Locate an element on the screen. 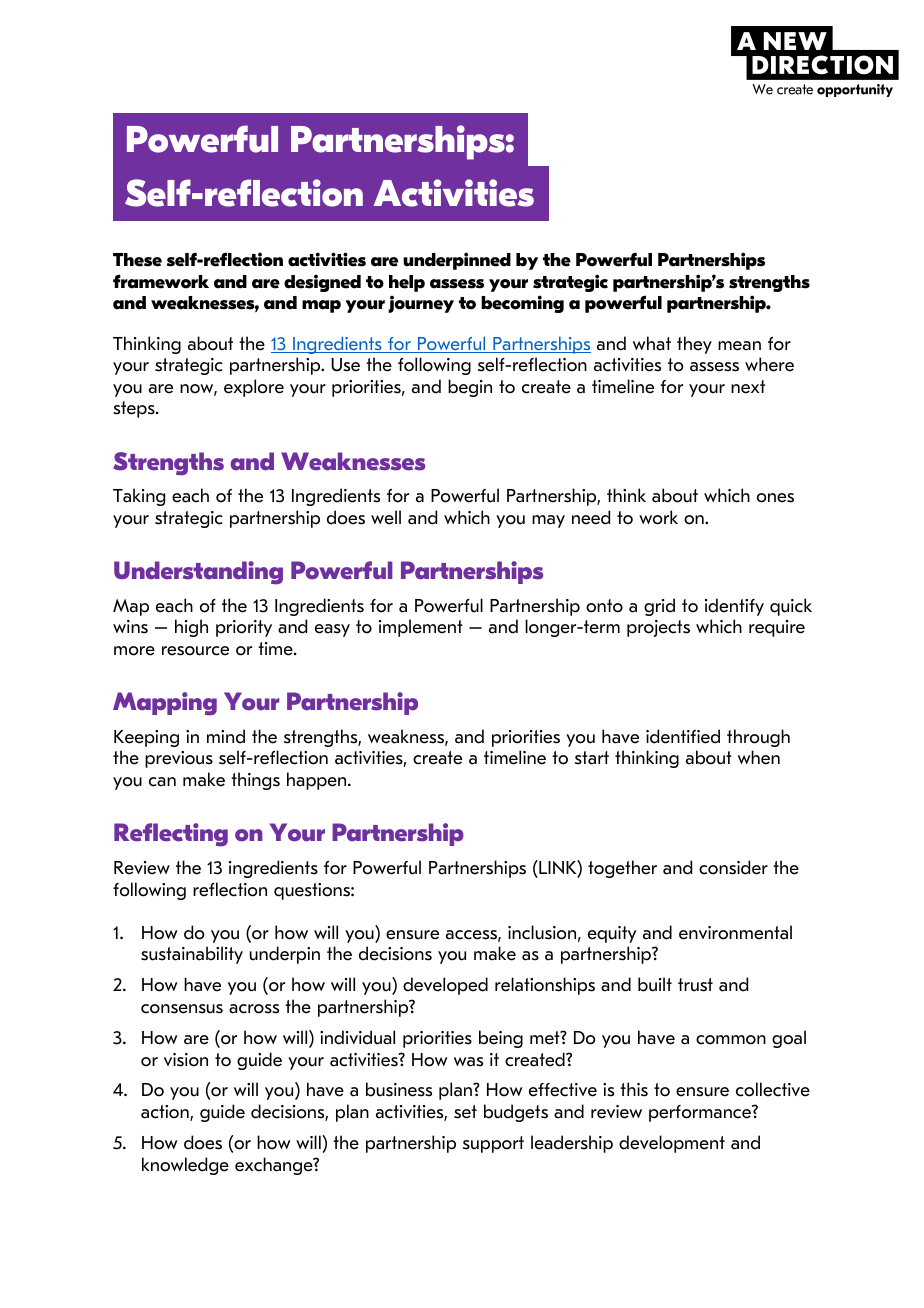 The image size is (924, 1308). These is located at coordinates (137, 260).
